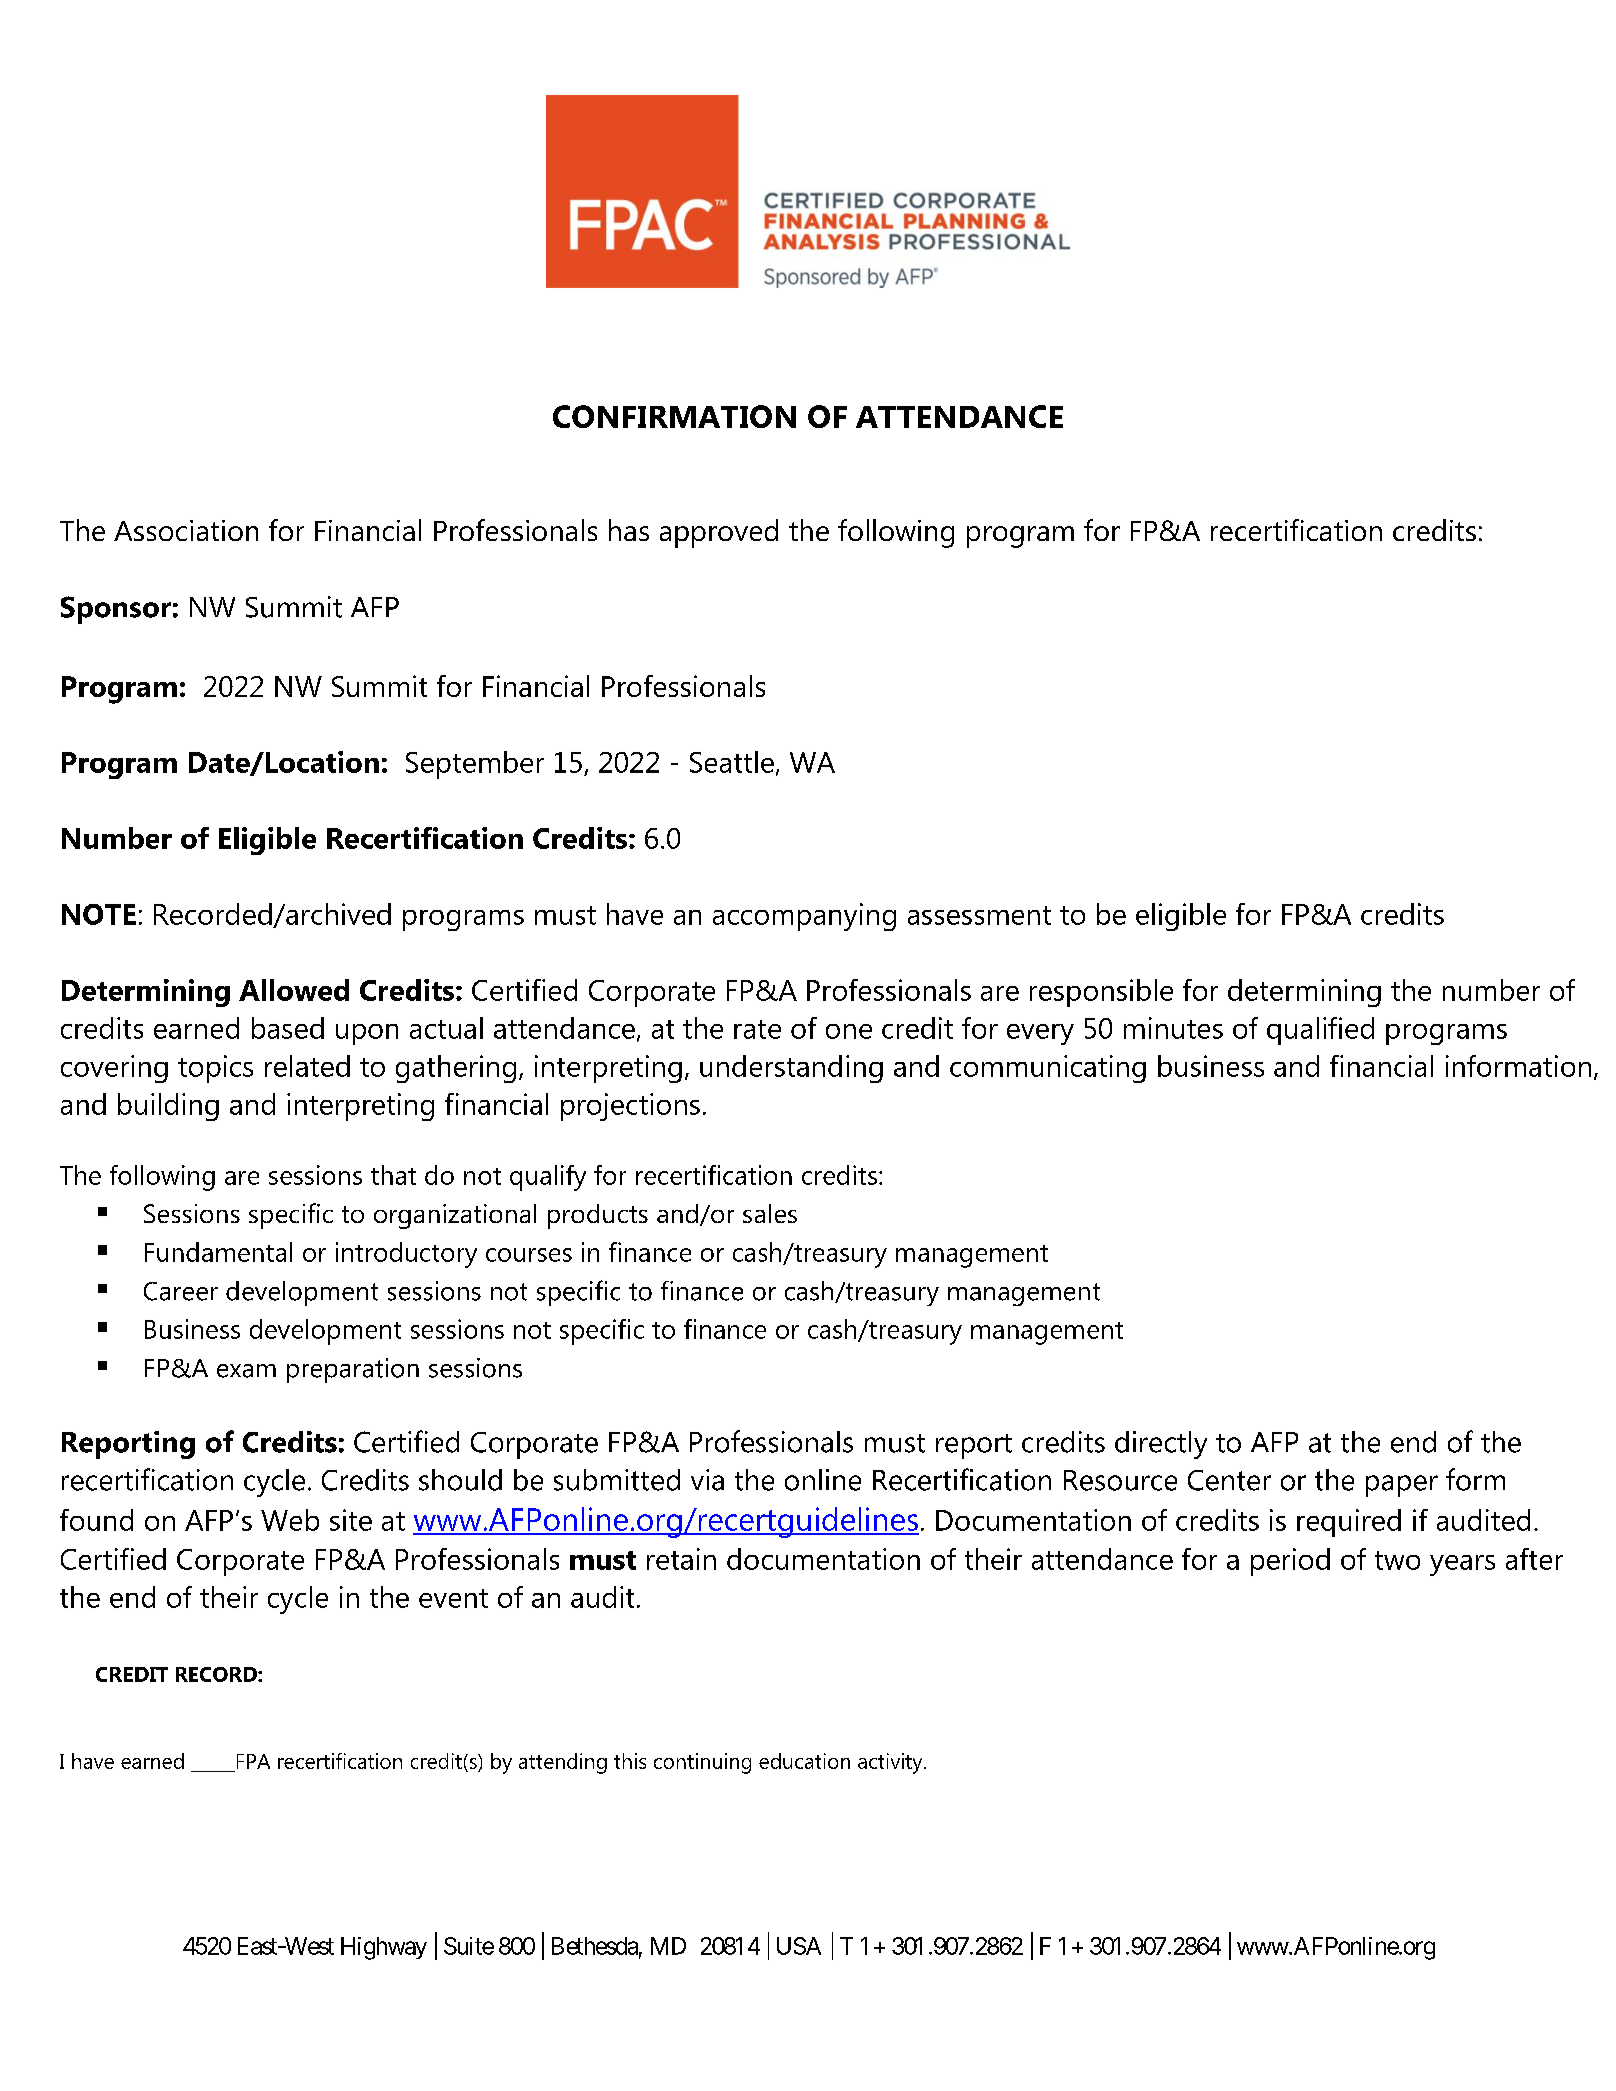 This screenshot has width=1616, height=2091. What do you see at coordinates (1173, 1028) in the screenshot?
I see `minutes` at bounding box center [1173, 1028].
